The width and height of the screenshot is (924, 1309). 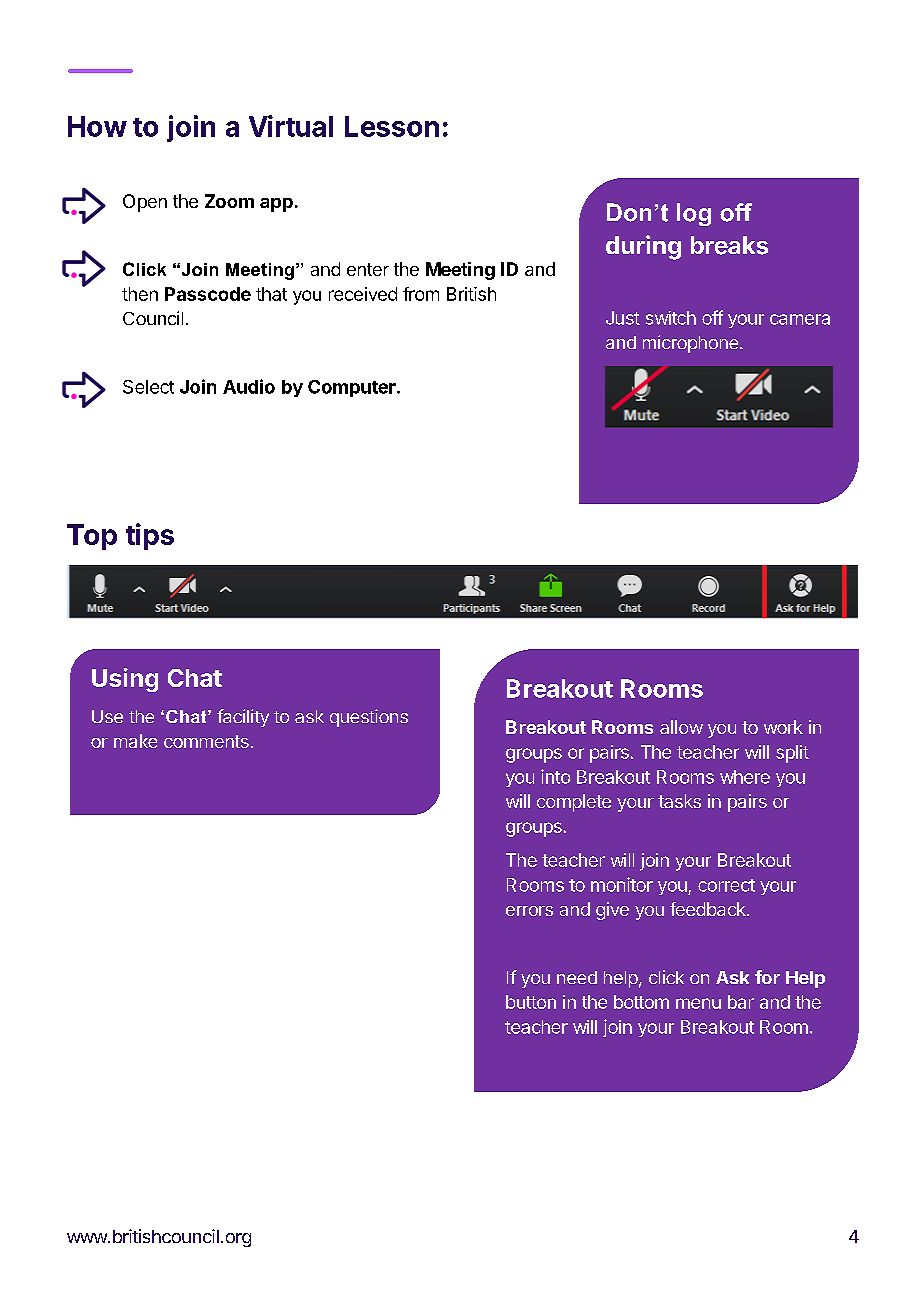 What do you see at coordinates (353, 388) in the screenshot?
I see `Computer` at bounding box center [353, 388].
